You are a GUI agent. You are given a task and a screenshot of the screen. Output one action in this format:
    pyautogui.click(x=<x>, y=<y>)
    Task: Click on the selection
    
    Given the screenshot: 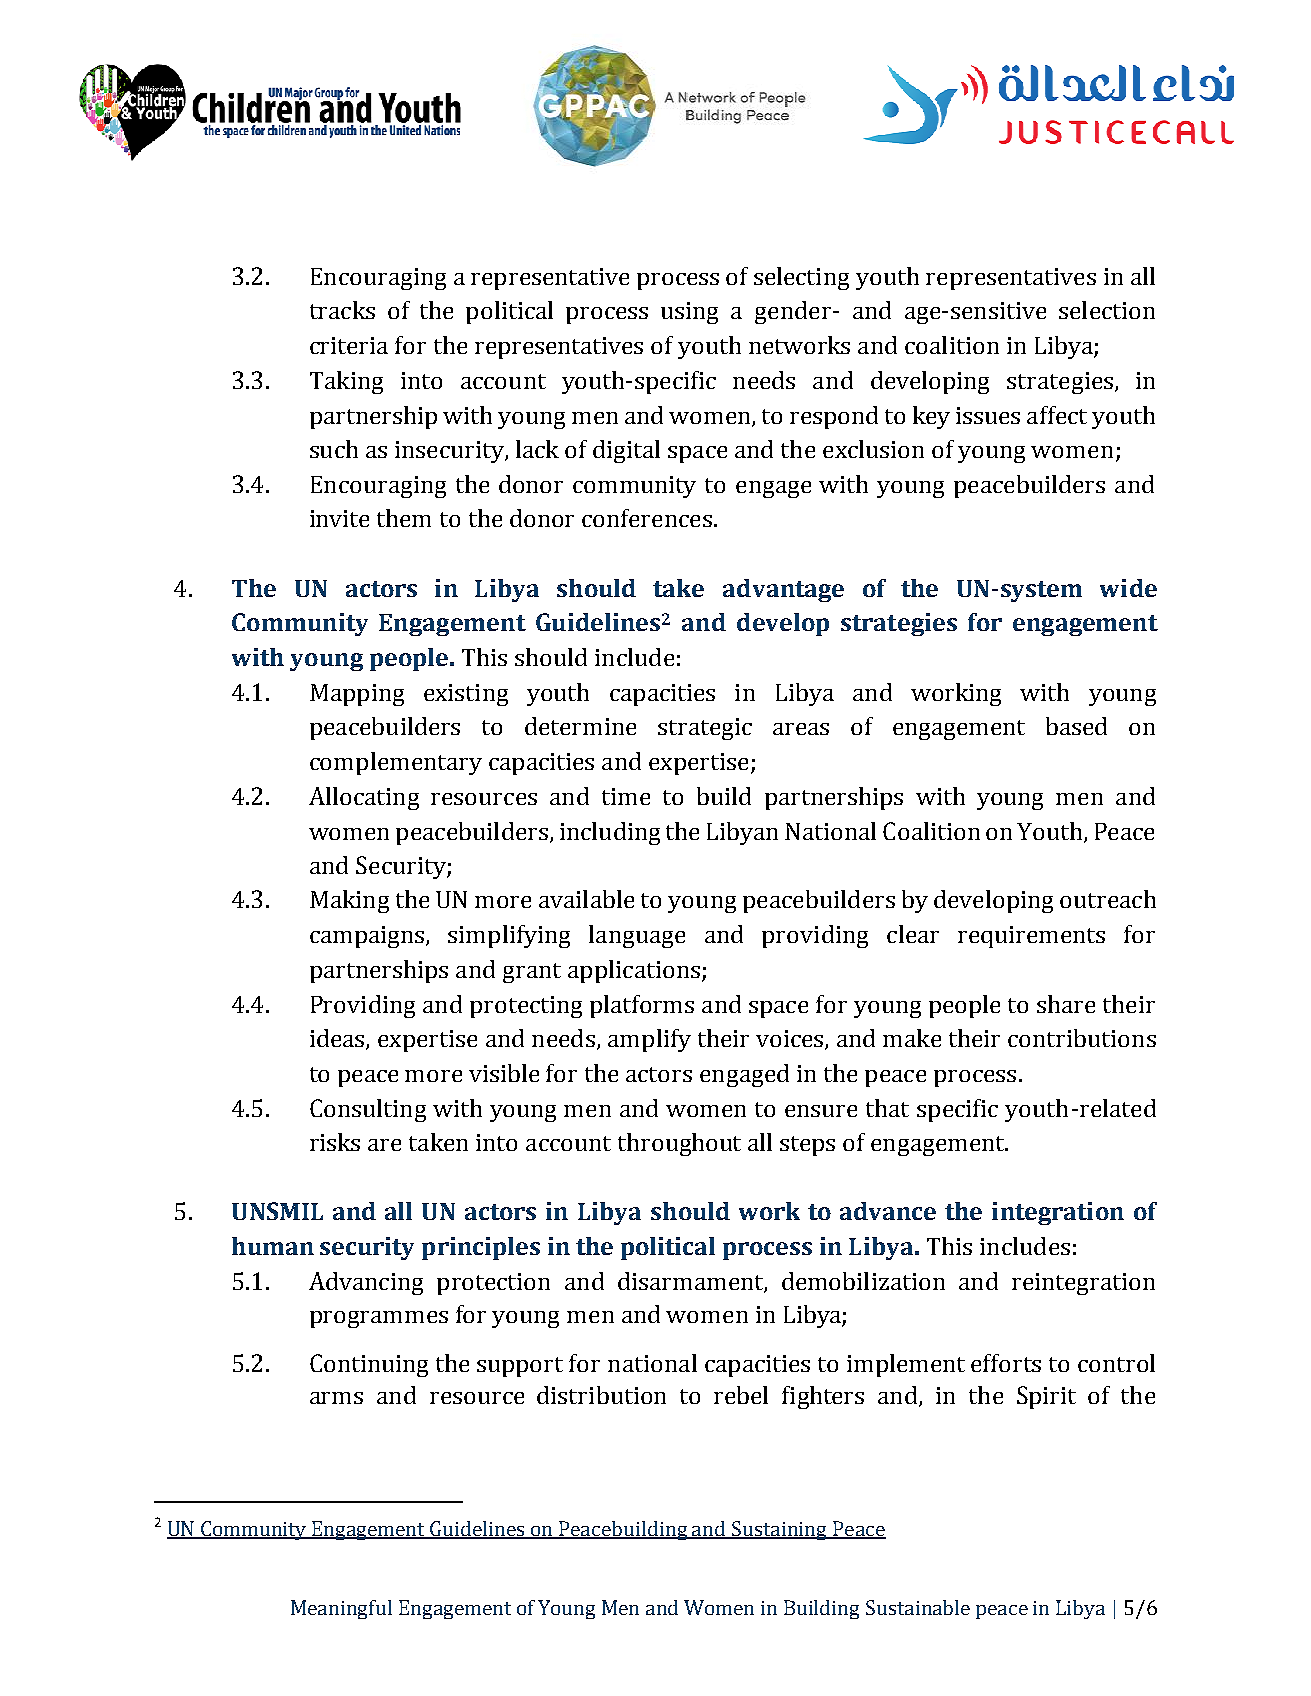 What is the action you would take?
    pyautogui.click(x=1107, y=310)
